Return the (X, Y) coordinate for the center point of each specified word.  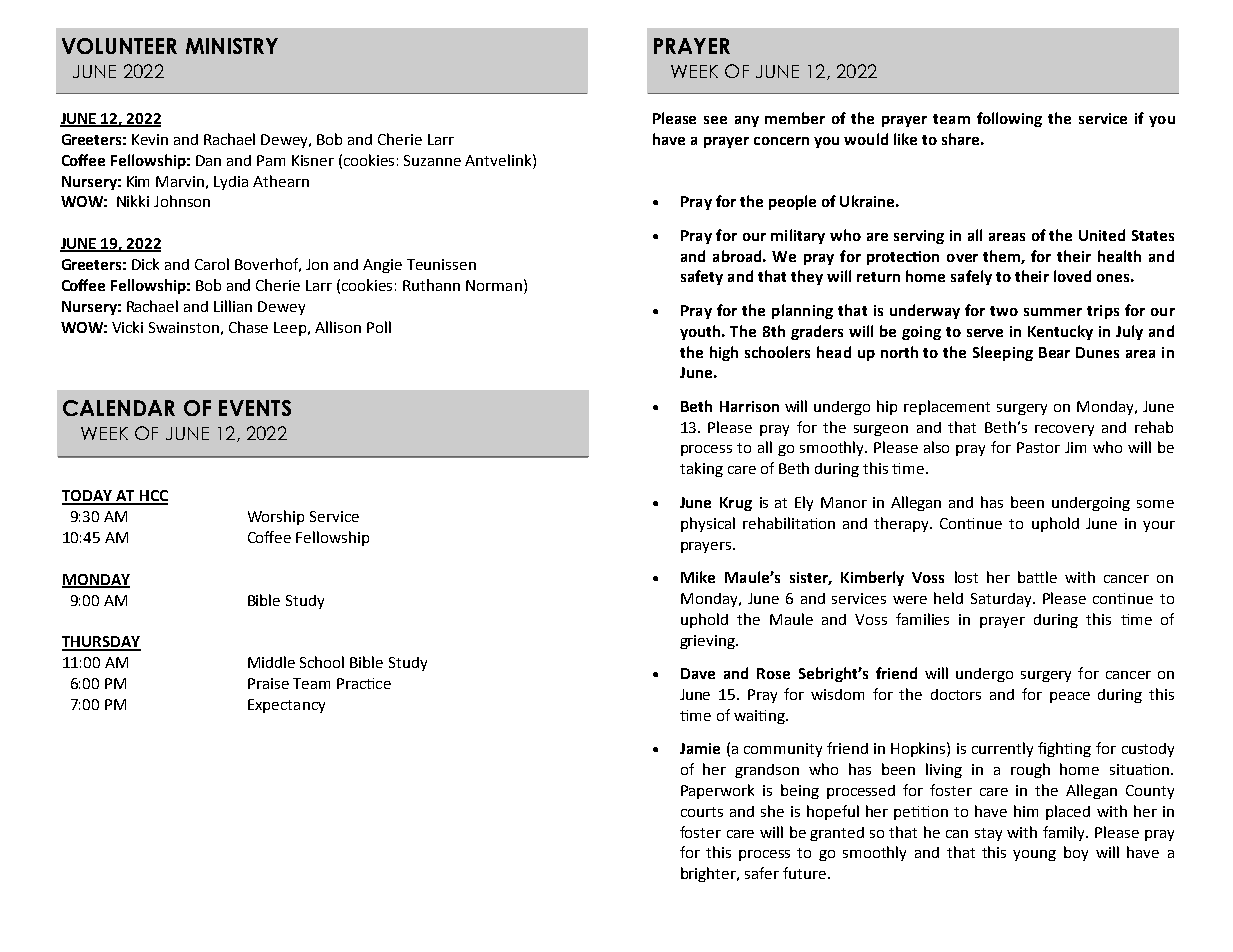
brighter (710, 874)
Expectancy (286, 706)
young (1034, 855)
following (1009, 119)
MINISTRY (232, 46)
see (715, 120)
